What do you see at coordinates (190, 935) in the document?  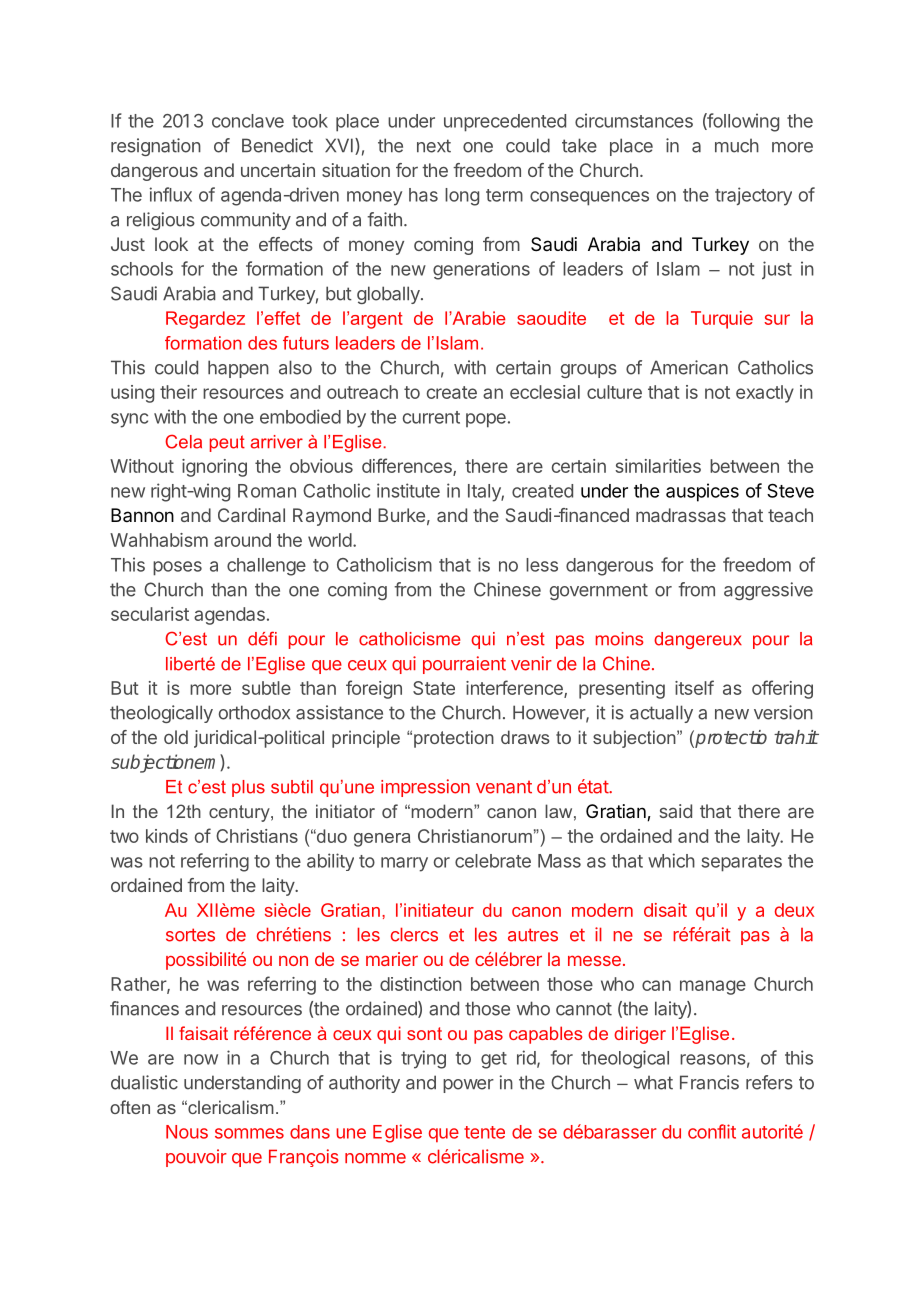 I see `sortes` at bounding box center [190, 935].
